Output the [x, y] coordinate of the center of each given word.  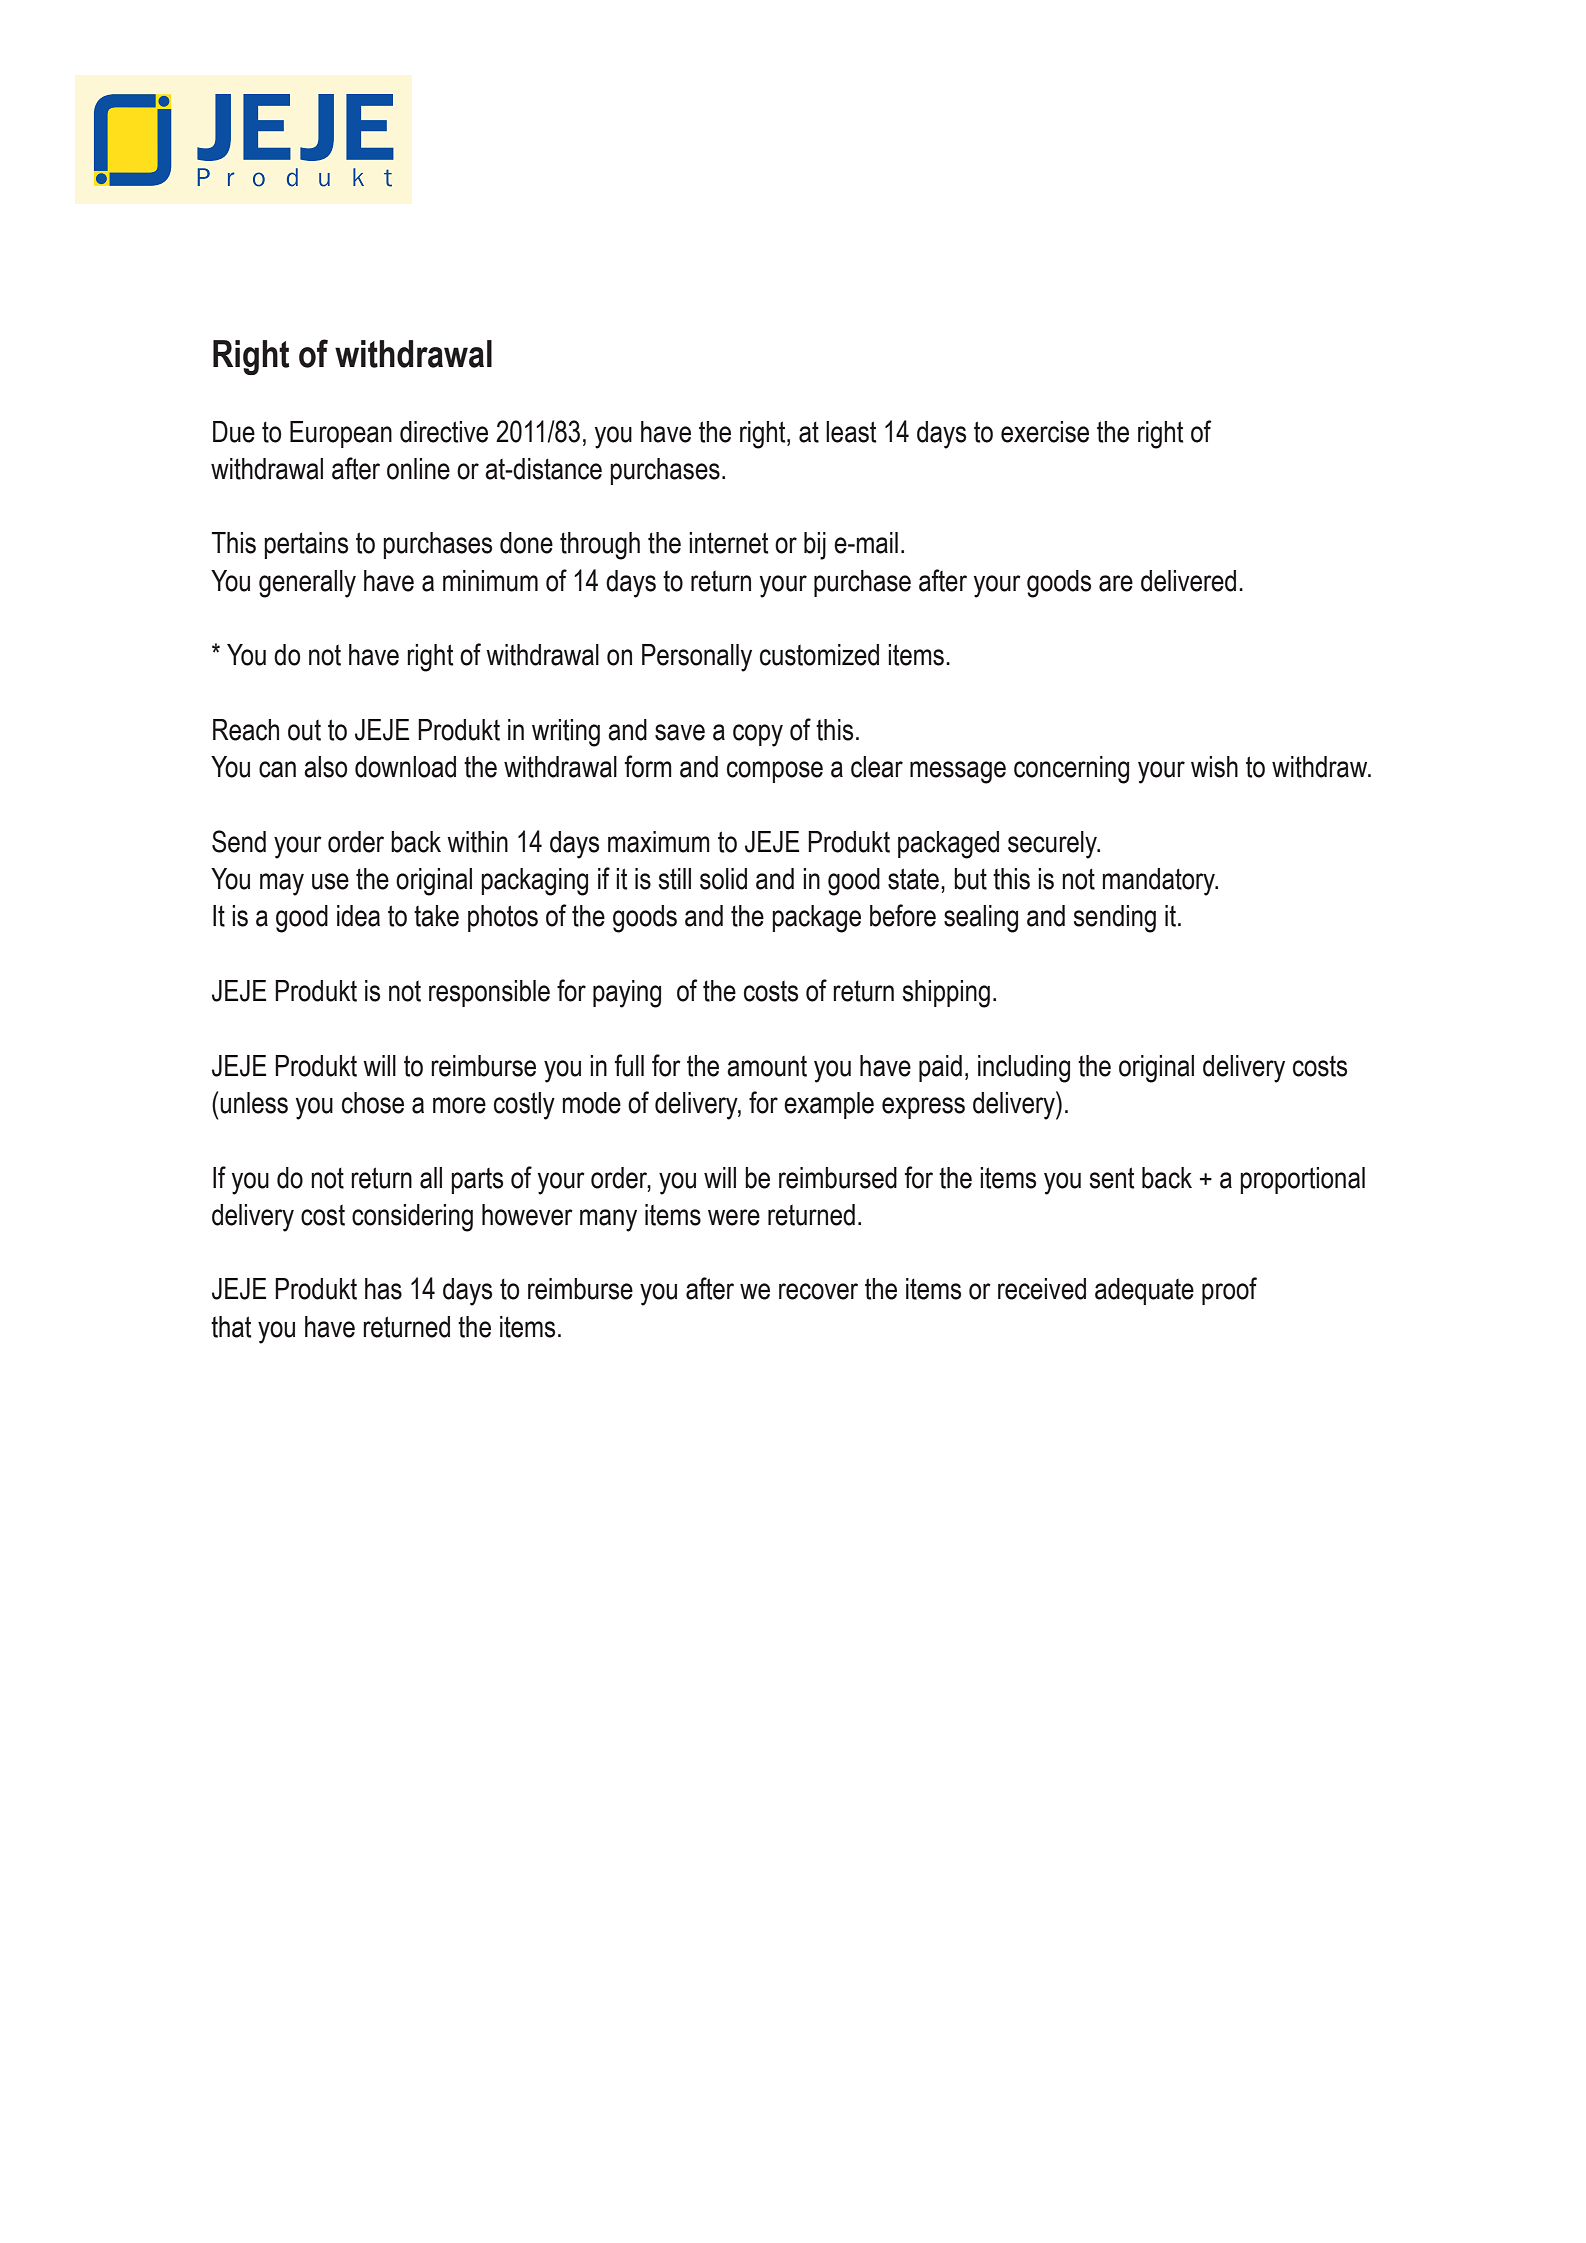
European [341, 434]
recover [818, 1291]
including [1024, 1069]
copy [758, 735]
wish [1214, 767]
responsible [489, 993]
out [304, 730]
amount [767, 1066]
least [851, 432]
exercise [1045, 432]
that [231, 1327]
